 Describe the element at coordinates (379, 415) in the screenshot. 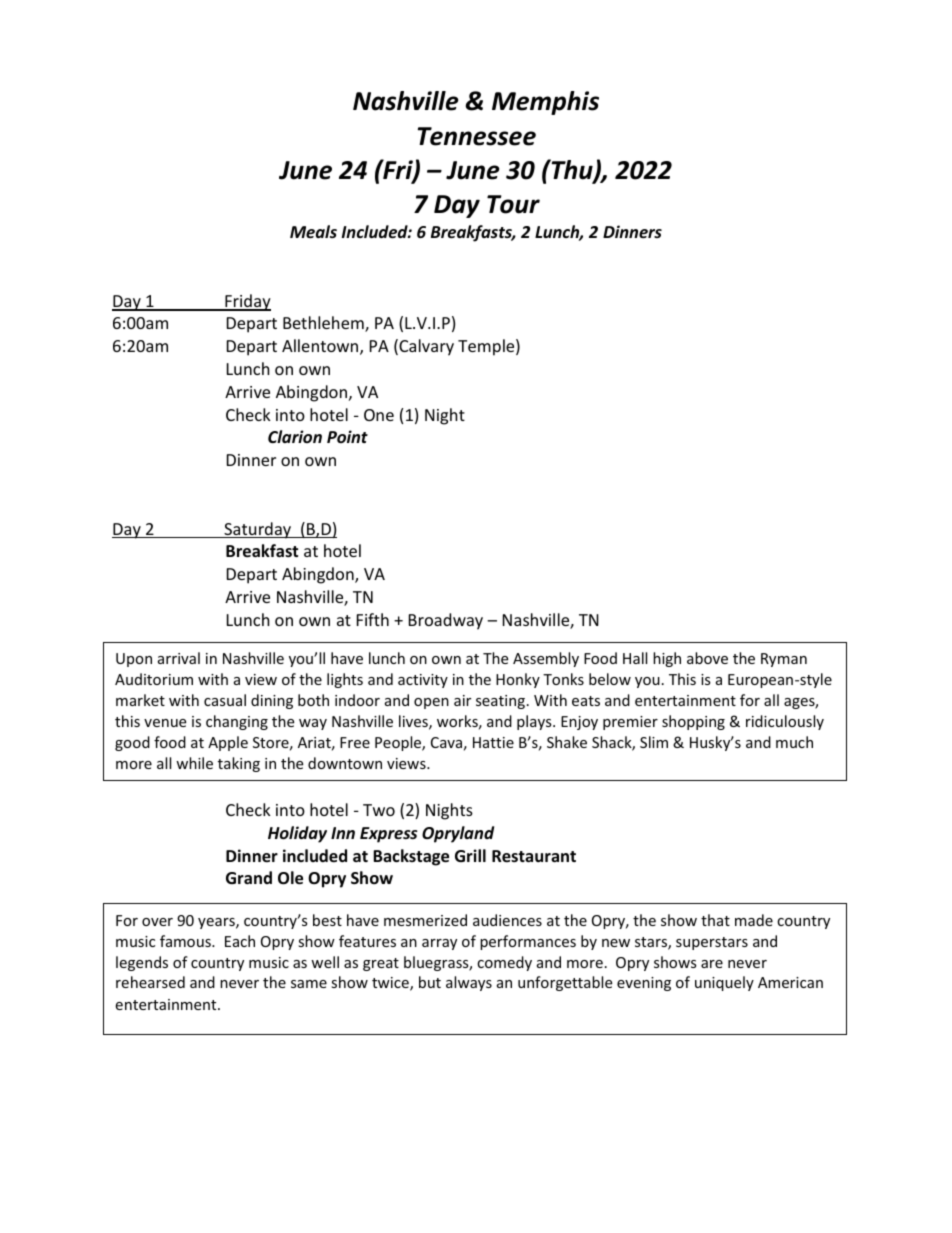

I see `One` at that location.
